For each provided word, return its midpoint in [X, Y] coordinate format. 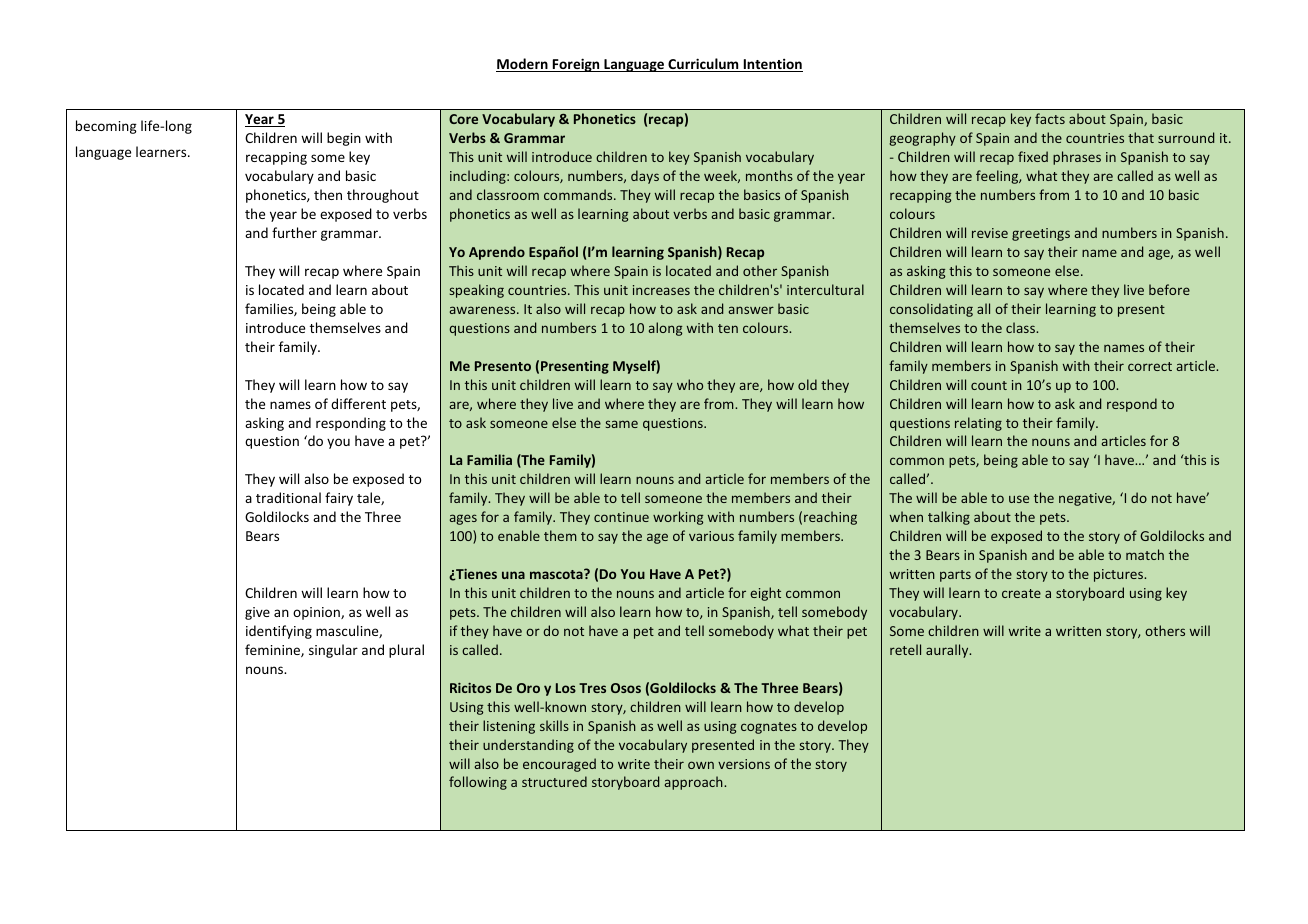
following [478, 783]
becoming [106, 127]
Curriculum [703, 65]
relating [978, 424]
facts [1050, 118]
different [358, 403]
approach [695, 783]
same [622, 424]
